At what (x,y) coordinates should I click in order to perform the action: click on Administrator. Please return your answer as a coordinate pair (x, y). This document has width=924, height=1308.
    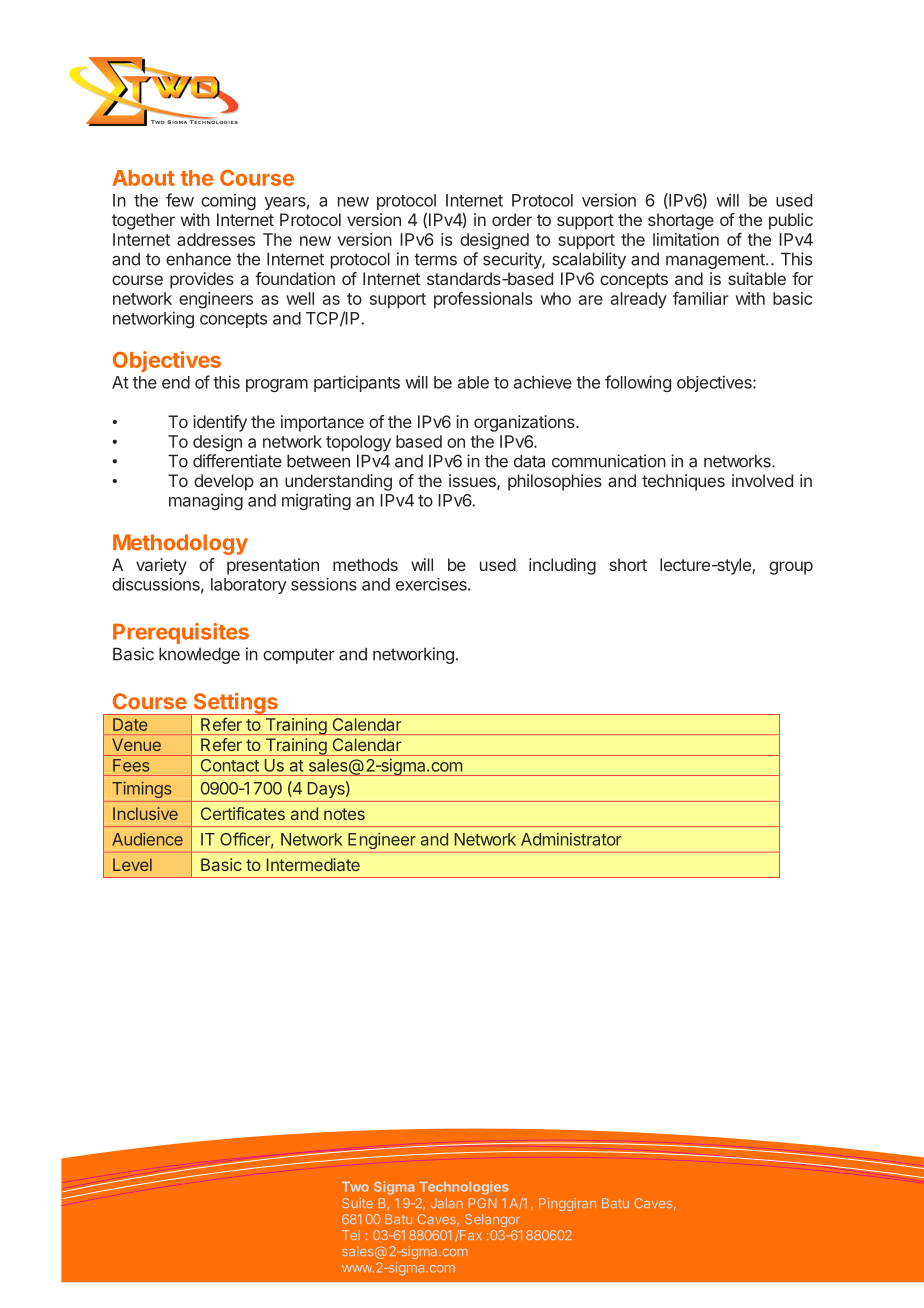
    Looking at the image, I should click on (571, 839).
